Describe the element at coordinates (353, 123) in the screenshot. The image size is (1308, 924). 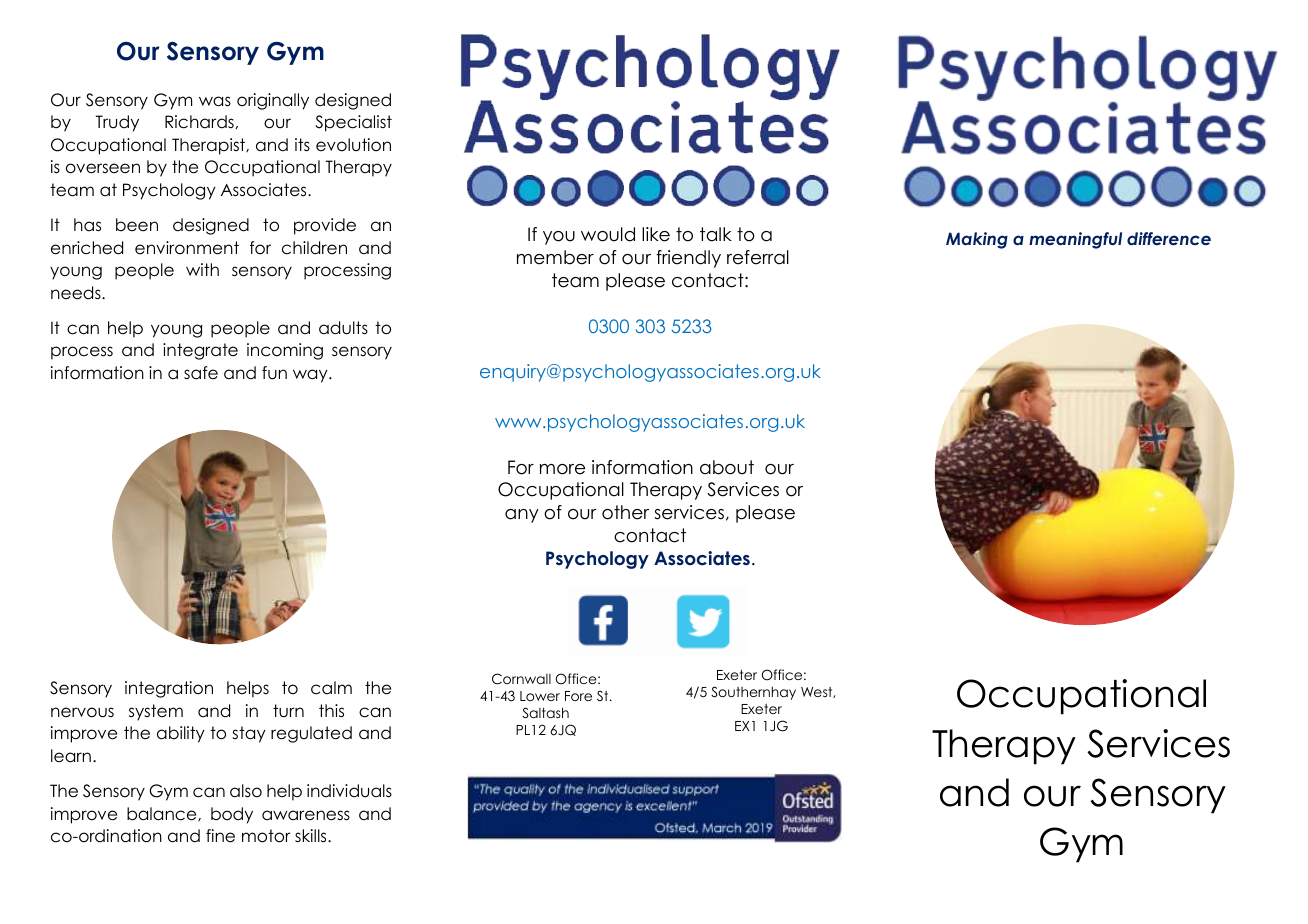
I see `Specialist` at that location.
